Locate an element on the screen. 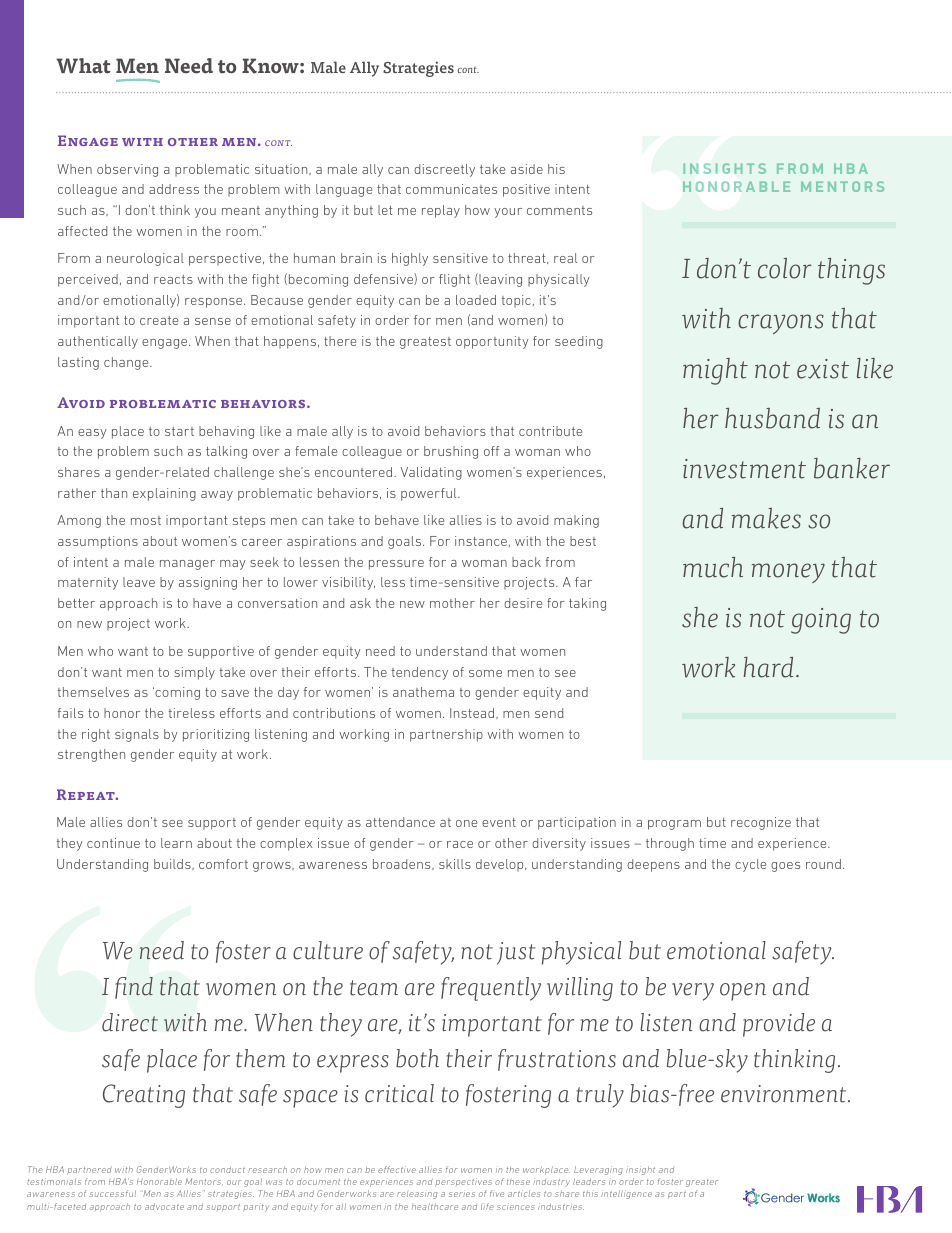  brushing is located at coordinates (451, 452).
